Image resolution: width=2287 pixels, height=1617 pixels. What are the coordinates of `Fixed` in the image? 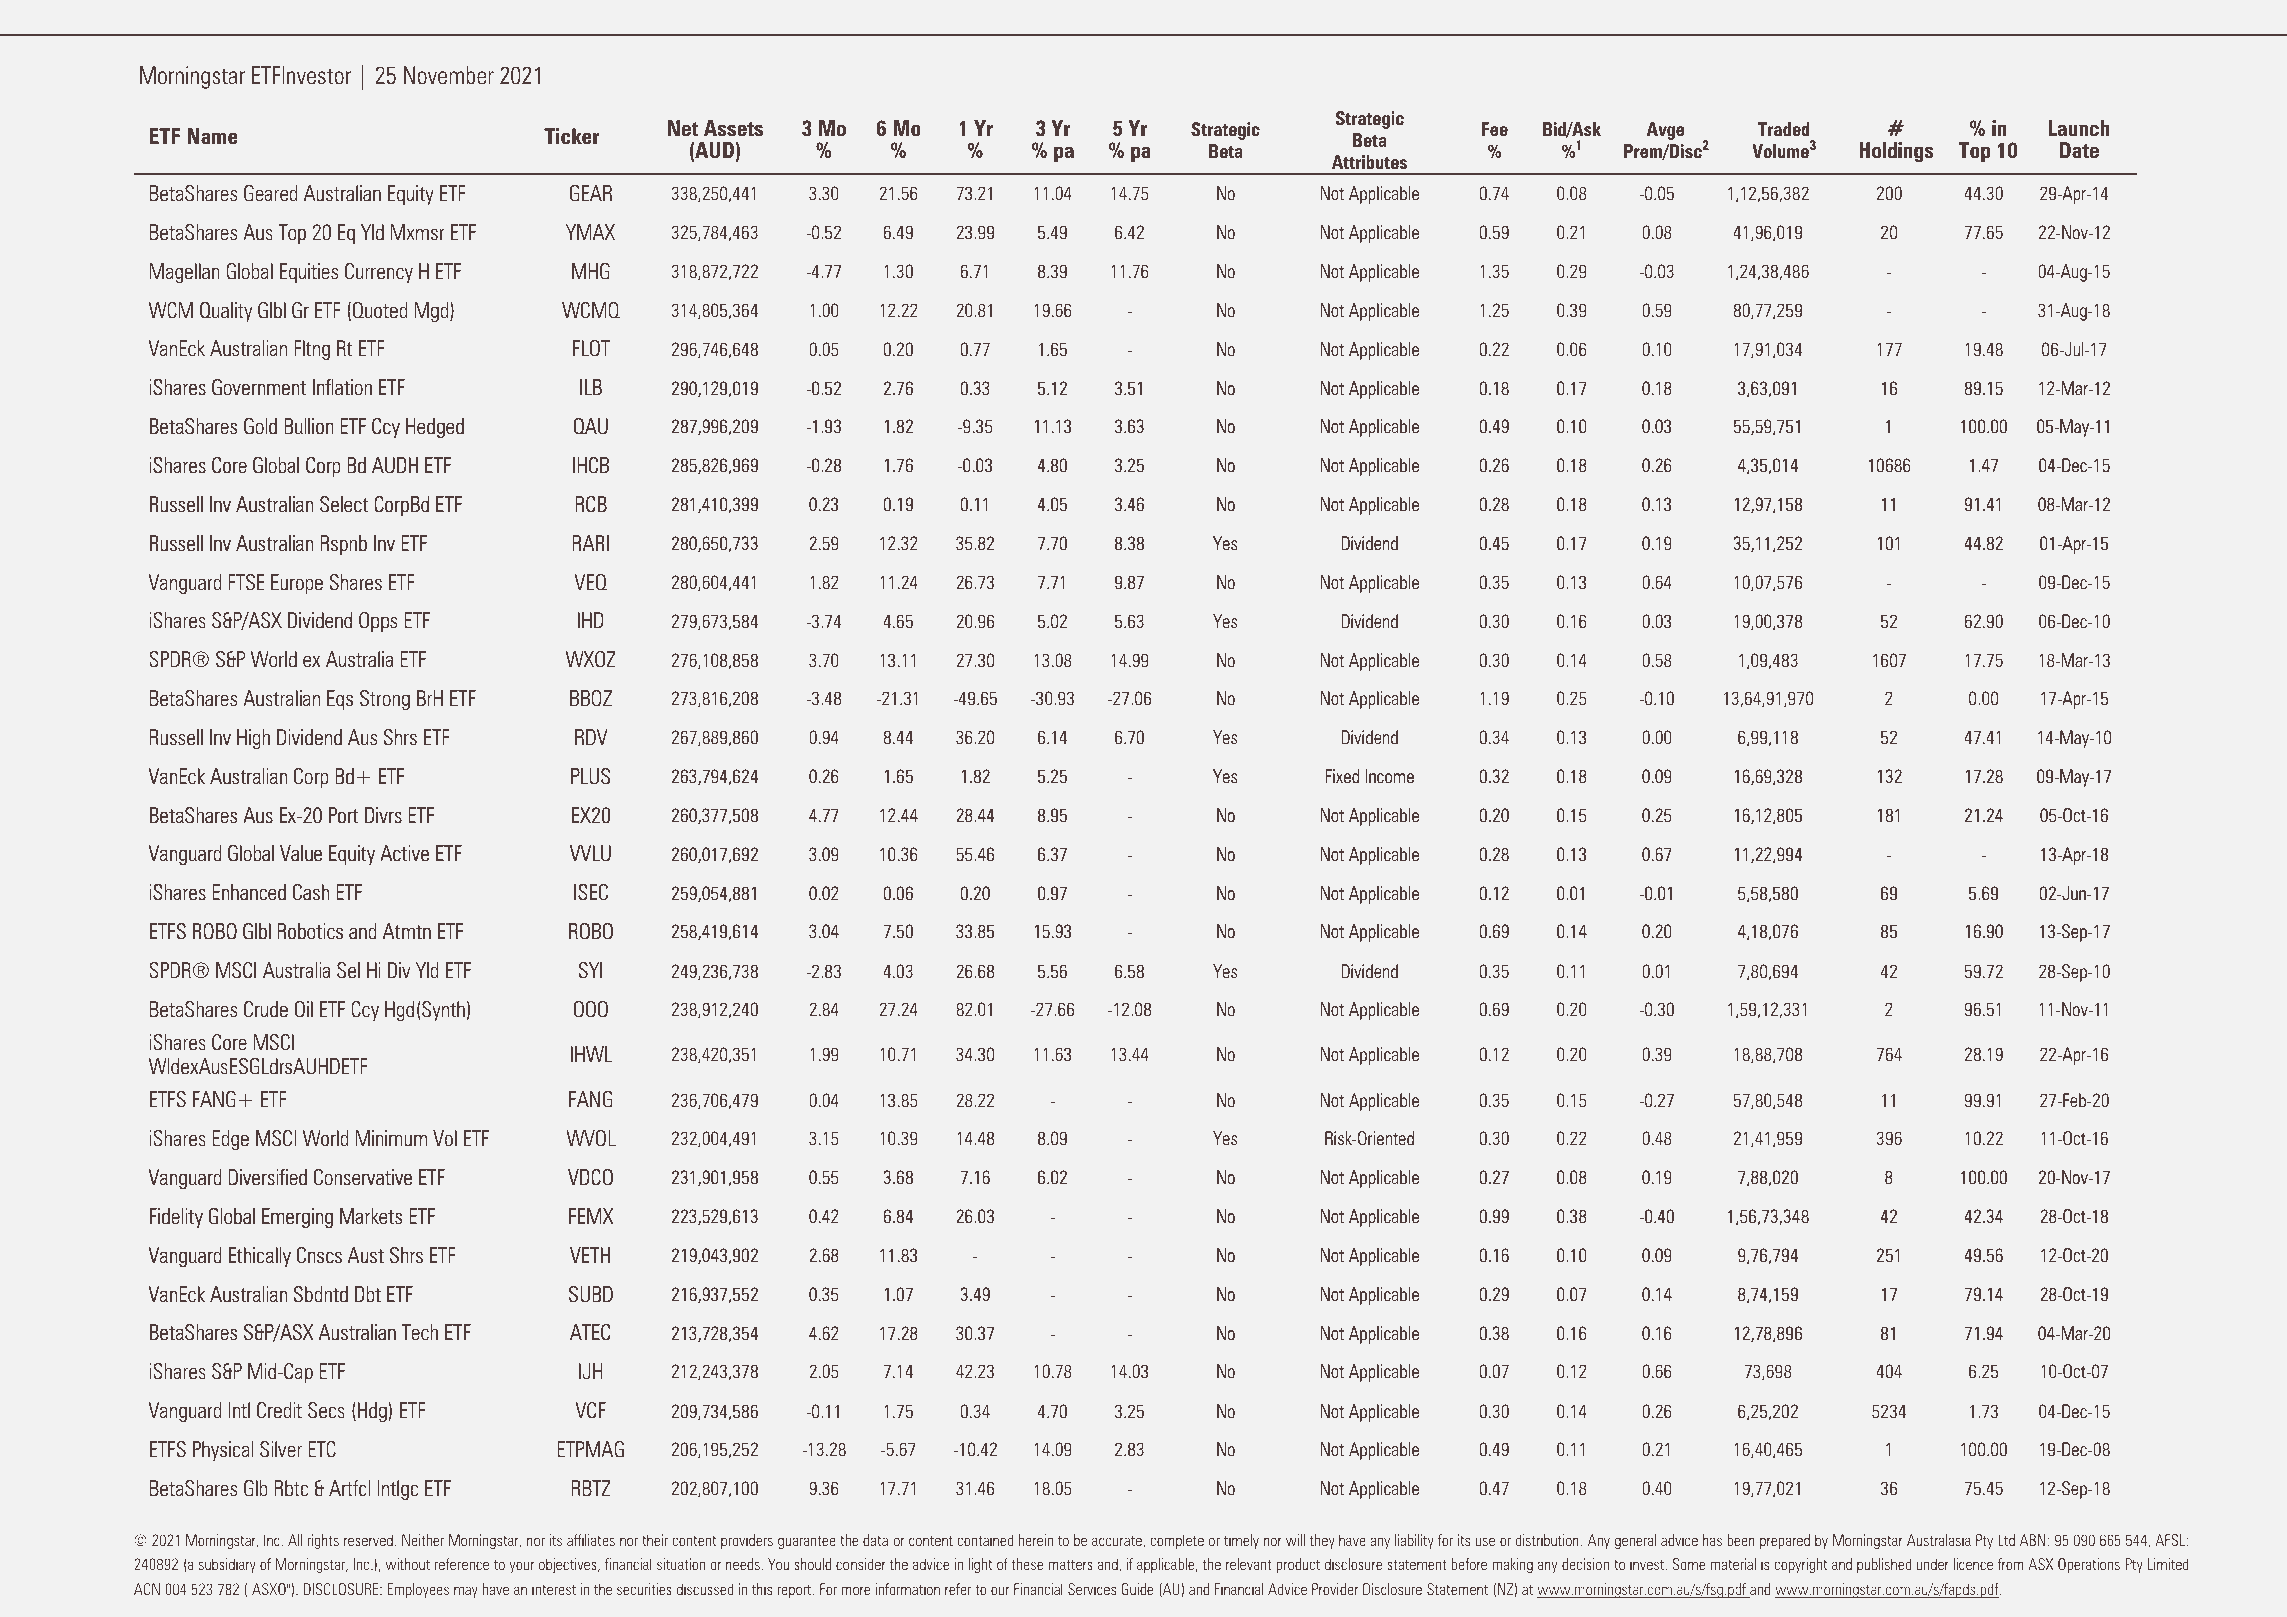 It's located at (1342, 776).
